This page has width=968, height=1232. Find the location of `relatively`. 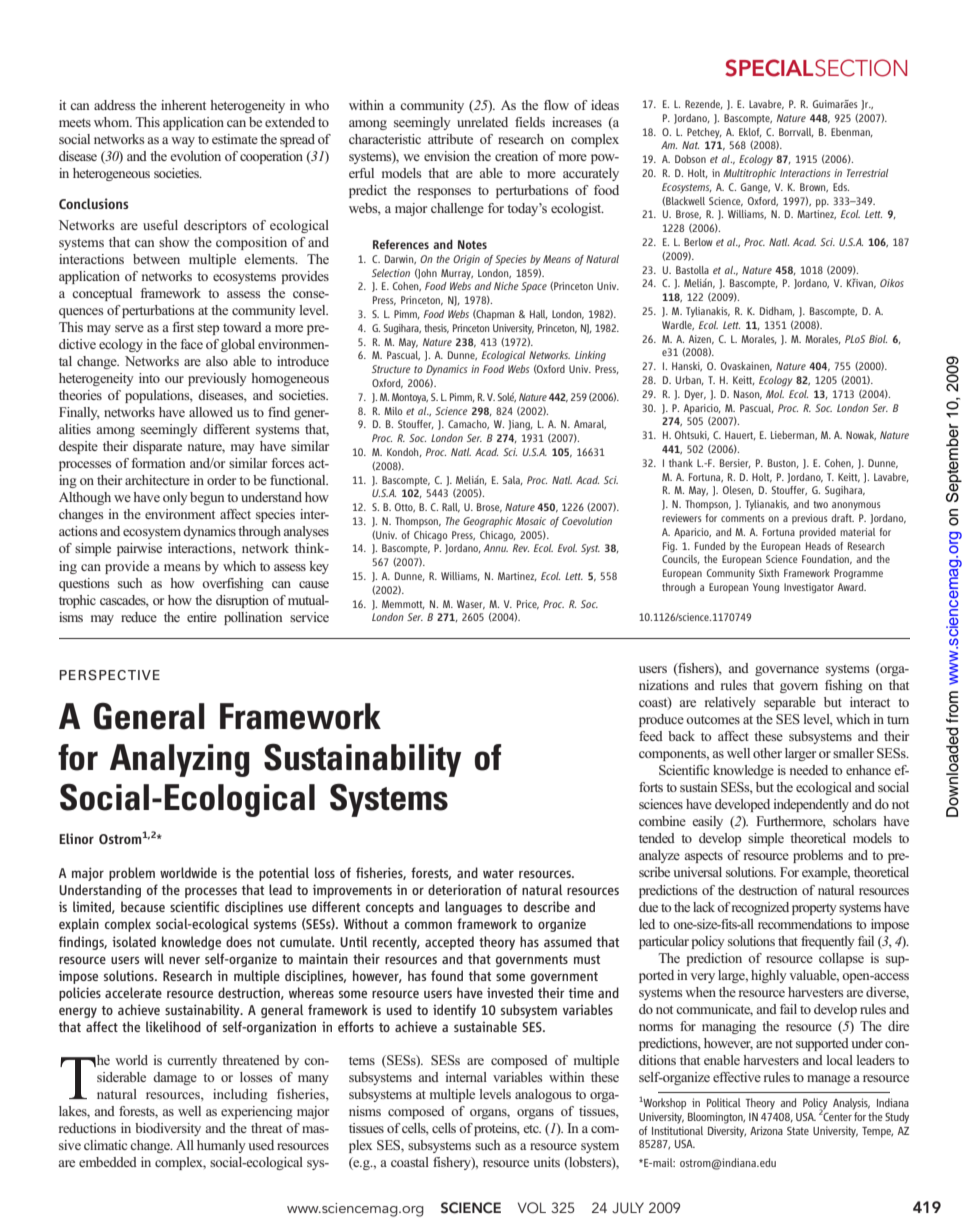

relatively is located at coordinates (730, 703).
